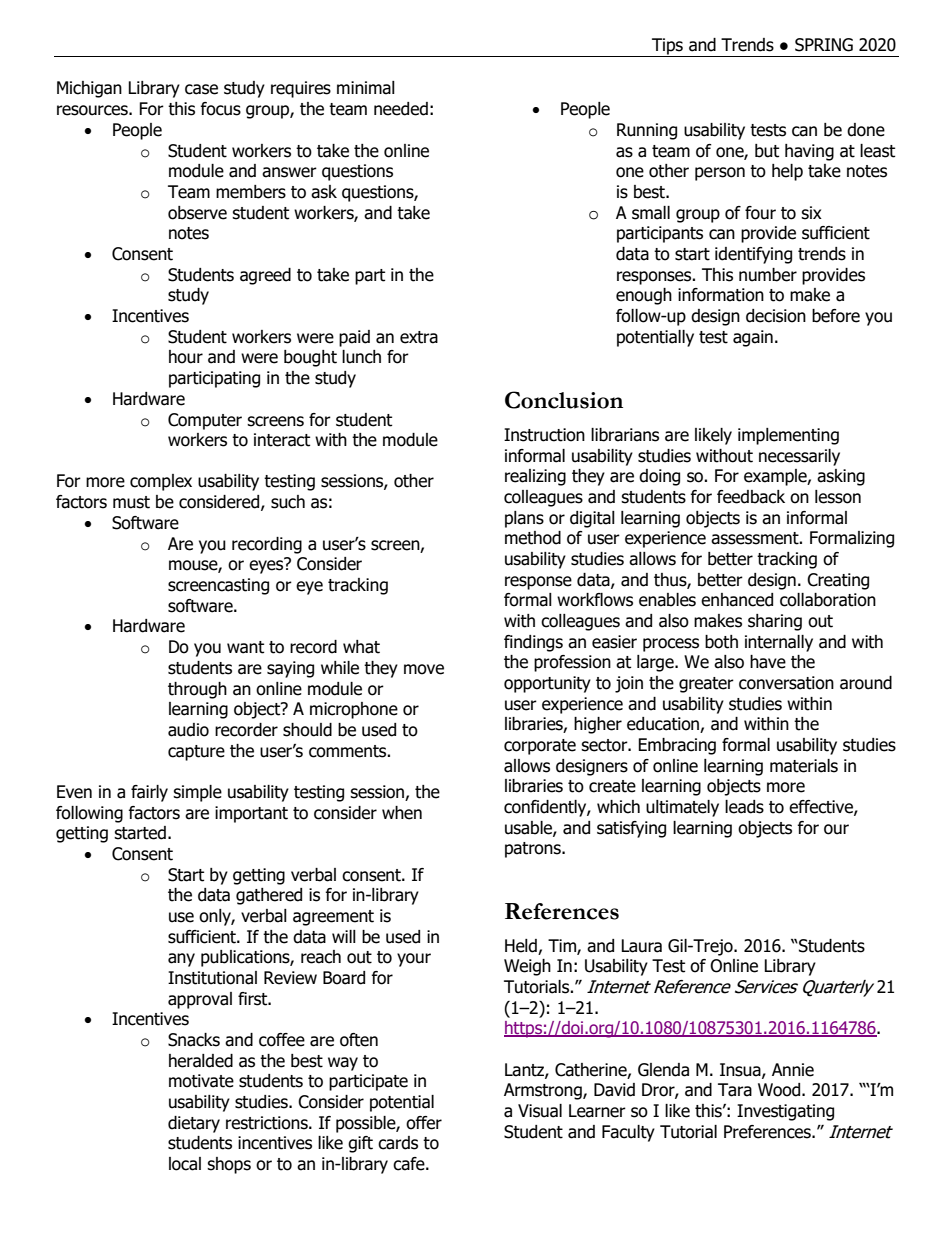 Image resolution: width=952 pixels, height=1233 pixels. What do you see at coordinates (785, 1112) in the document?
I see `Investigating` at bounding box center [785, 1112].
